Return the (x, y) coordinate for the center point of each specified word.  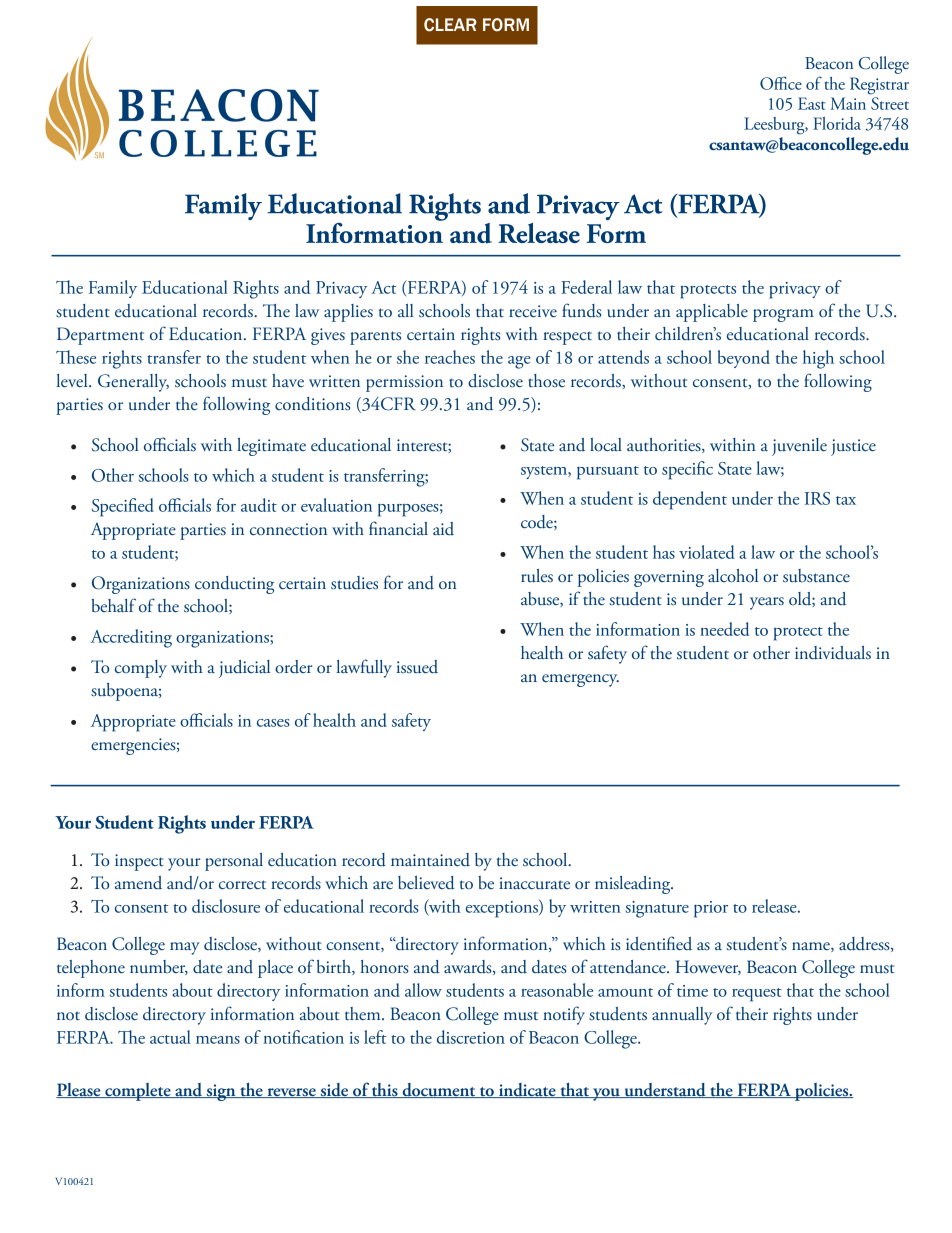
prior (711, 909)
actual (170, 1037)
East (812, 103)
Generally (133, 383)
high (818, 359)
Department (100, 336)
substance (816, 576)
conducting (234, 585)
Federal (586, 287)
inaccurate (534, 883)
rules (537, 576)
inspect (139, 862)
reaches (450, 357)
